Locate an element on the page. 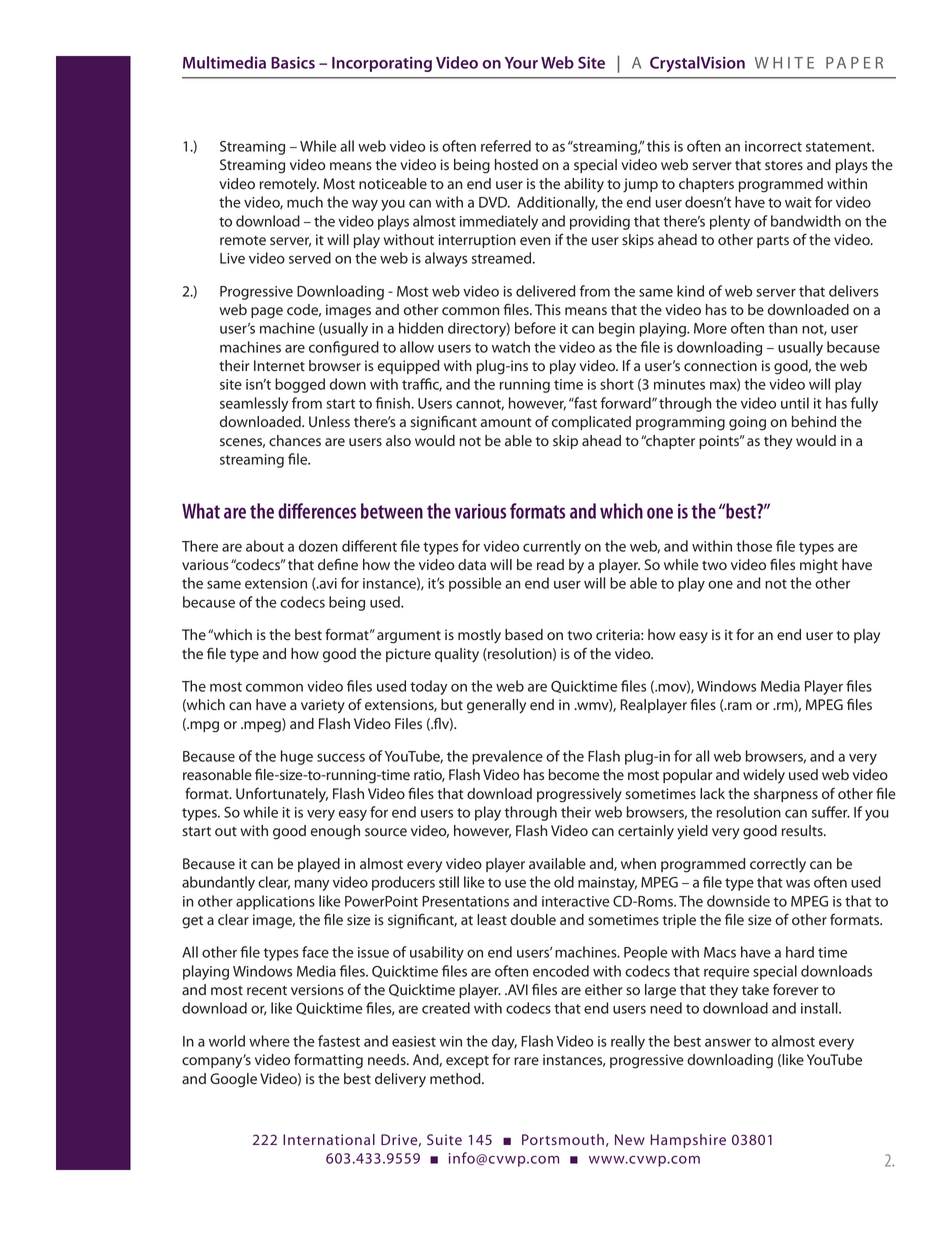  about is located at coordinates (265, 546).
